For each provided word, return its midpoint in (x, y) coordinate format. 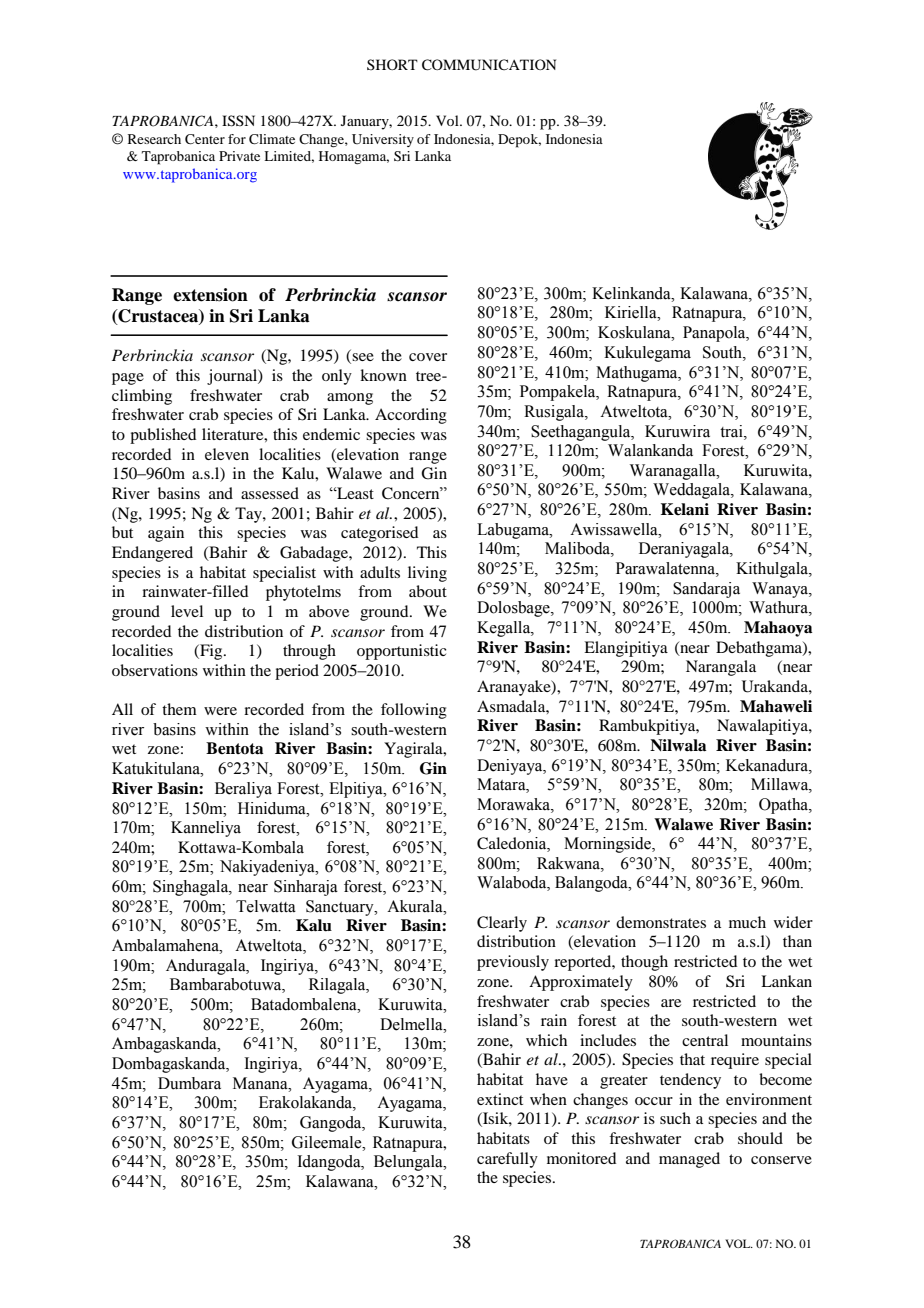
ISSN (238, 121)
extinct (500, 1099)
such (675, 1118)
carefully (507, 1160)
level (187, 611)
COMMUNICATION (489, 65)
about (428, 591)
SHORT (392, 64)
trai (732, 431)
